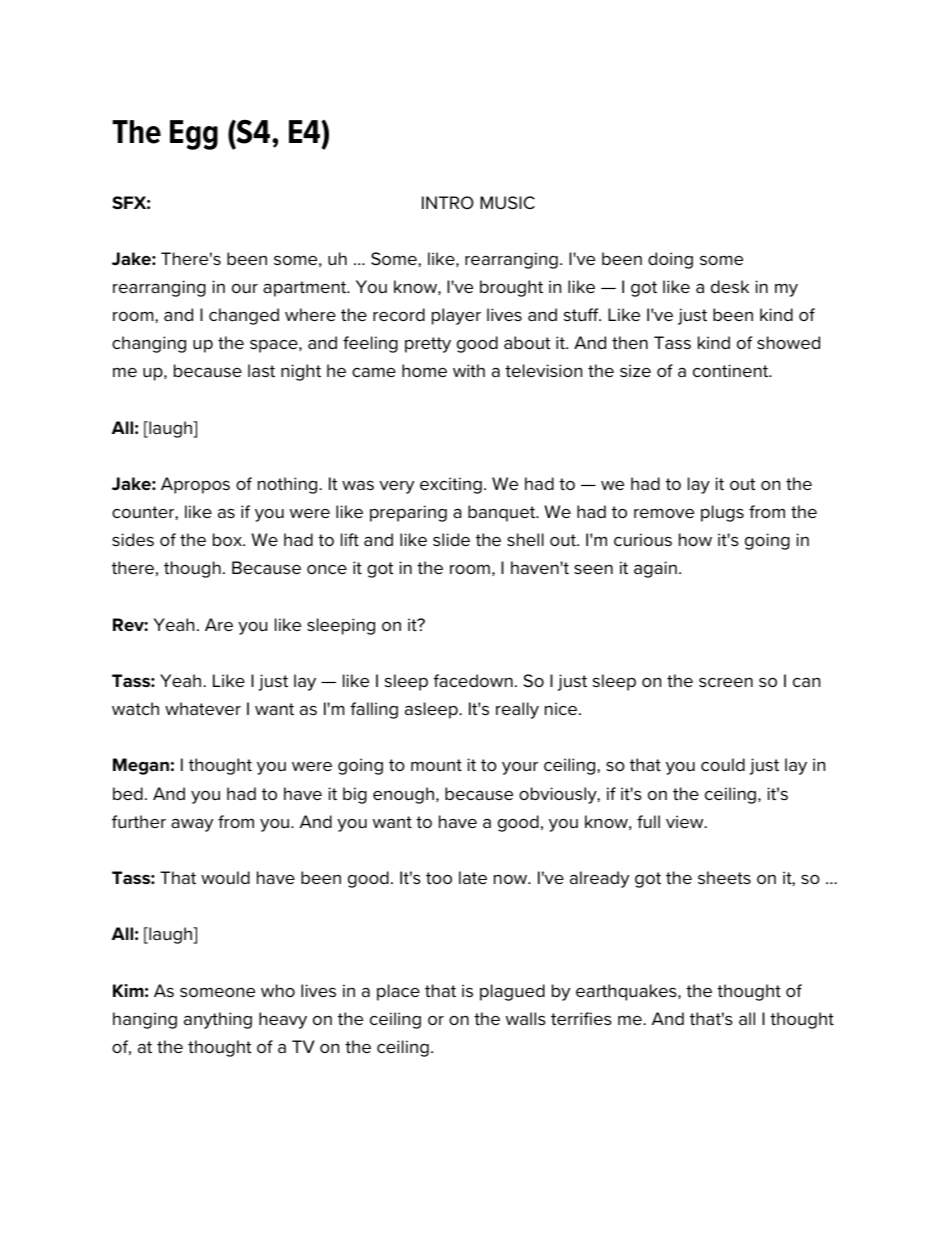 This page has height=1233, width=952. Describe the element at coordinates (192, 825) in the page. I see `away` at that location.
